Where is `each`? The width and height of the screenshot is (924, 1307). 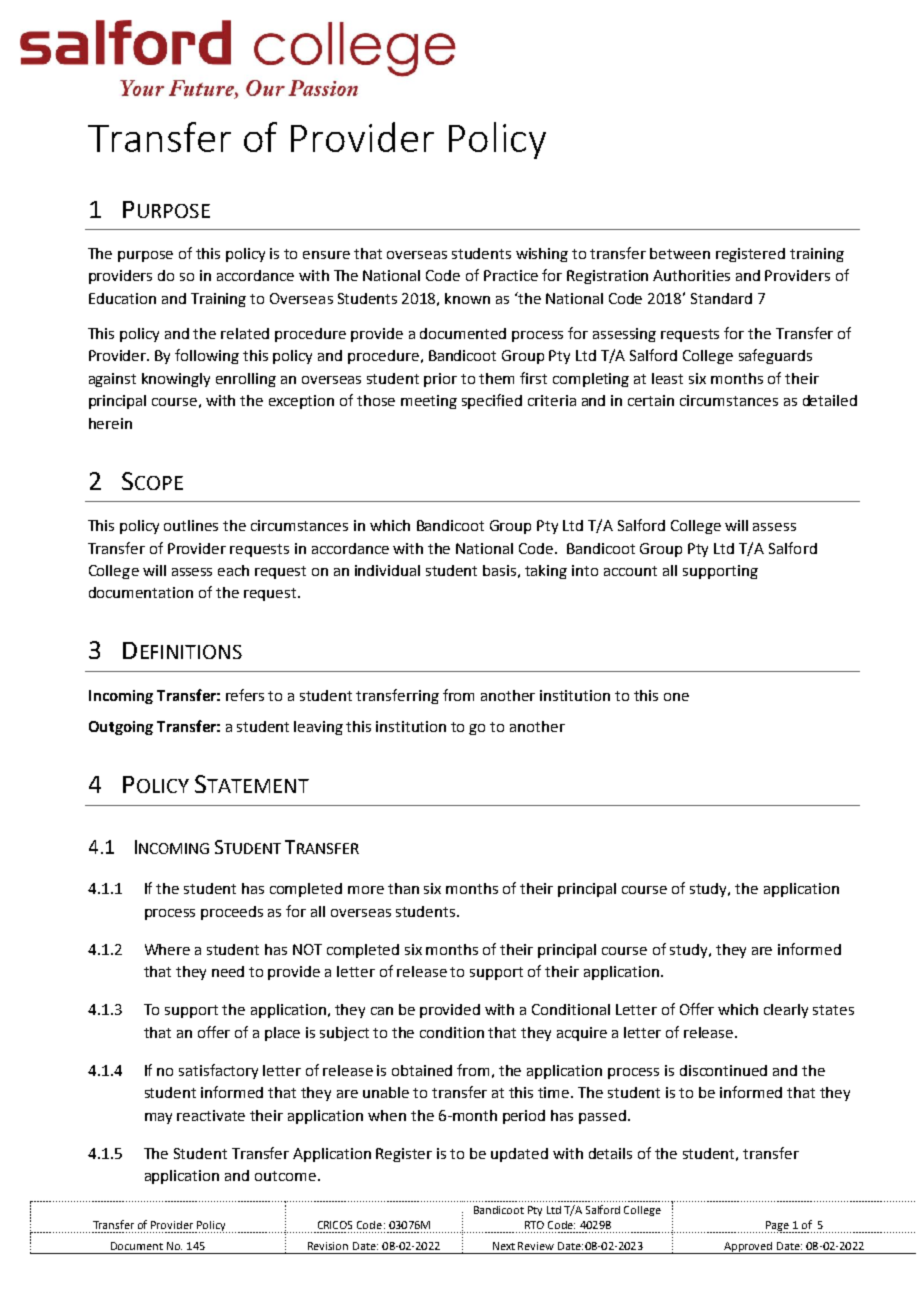
each is located at coordinates (233, 570).
